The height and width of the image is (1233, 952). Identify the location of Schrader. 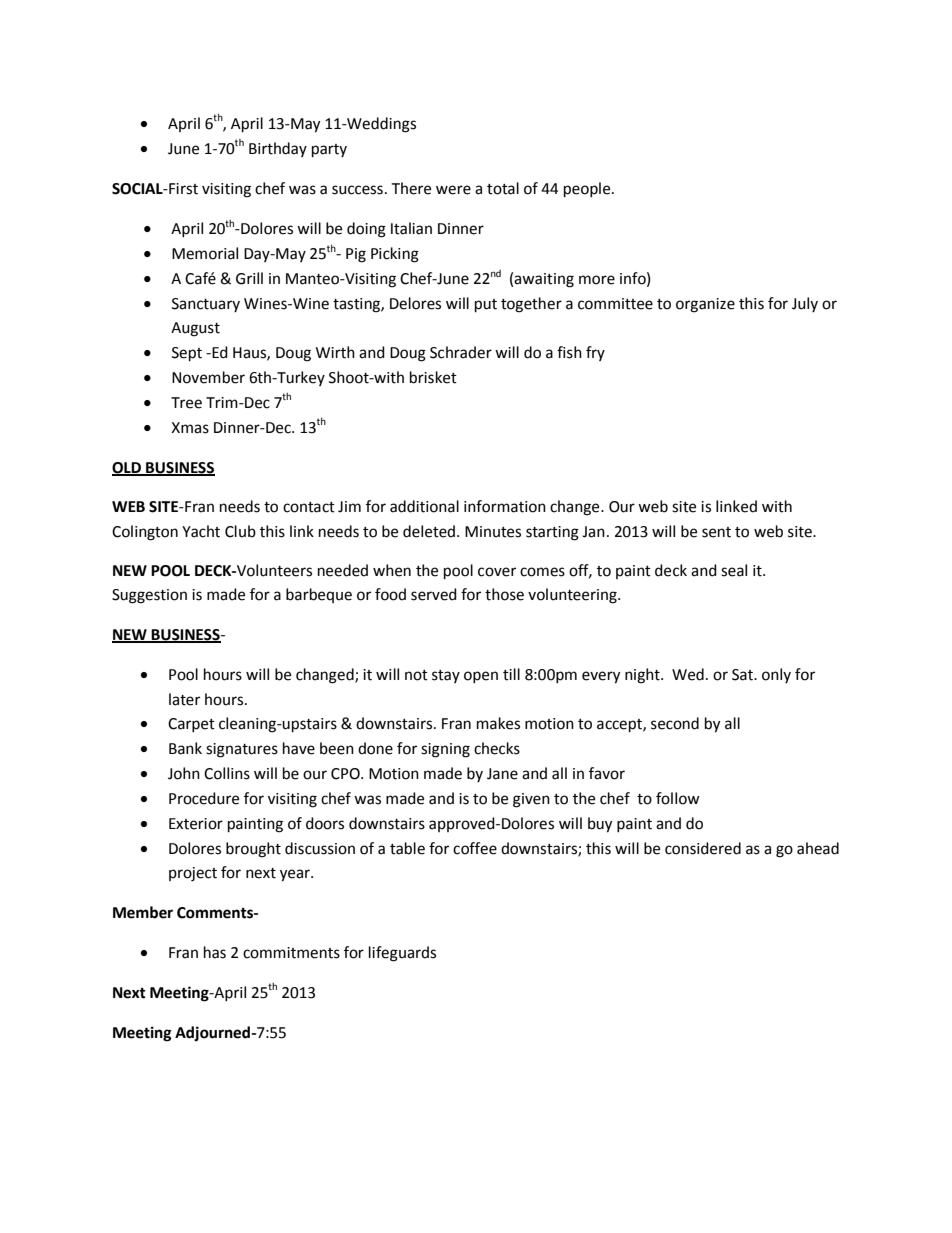
(461, 352).
